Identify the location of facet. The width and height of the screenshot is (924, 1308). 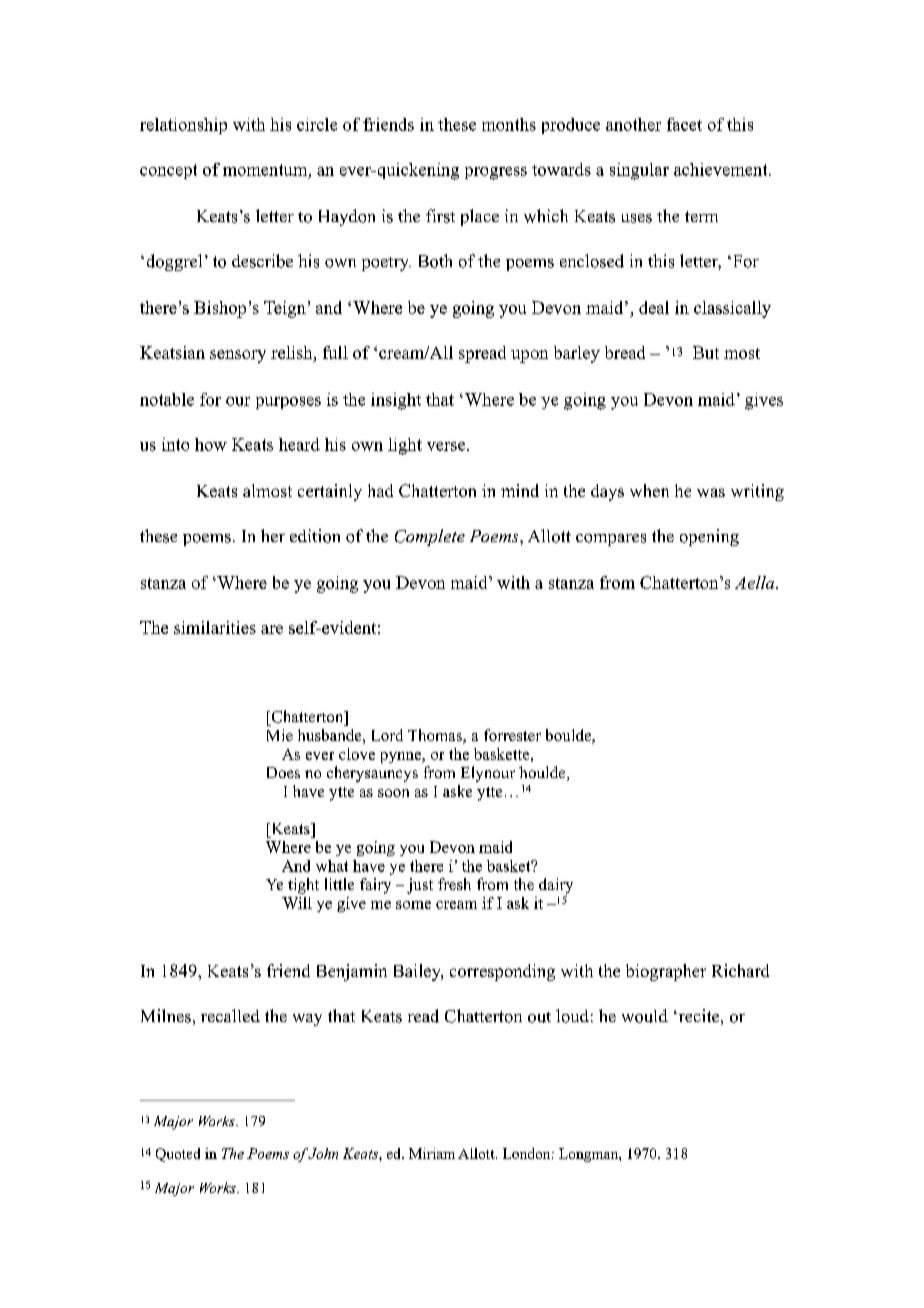
(684, 124).
